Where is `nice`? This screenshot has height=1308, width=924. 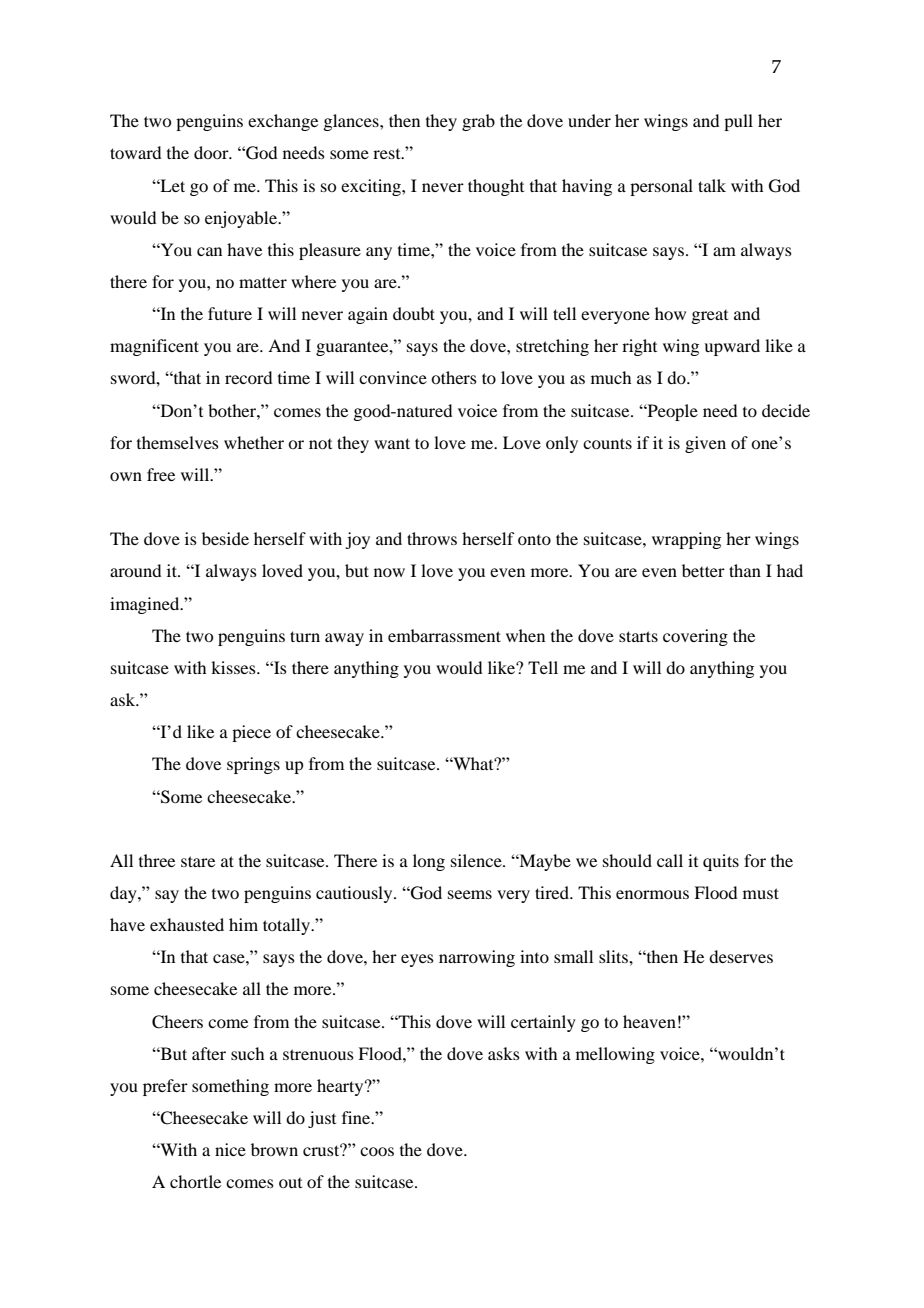
nice is located at coordinates (230, 1149).
